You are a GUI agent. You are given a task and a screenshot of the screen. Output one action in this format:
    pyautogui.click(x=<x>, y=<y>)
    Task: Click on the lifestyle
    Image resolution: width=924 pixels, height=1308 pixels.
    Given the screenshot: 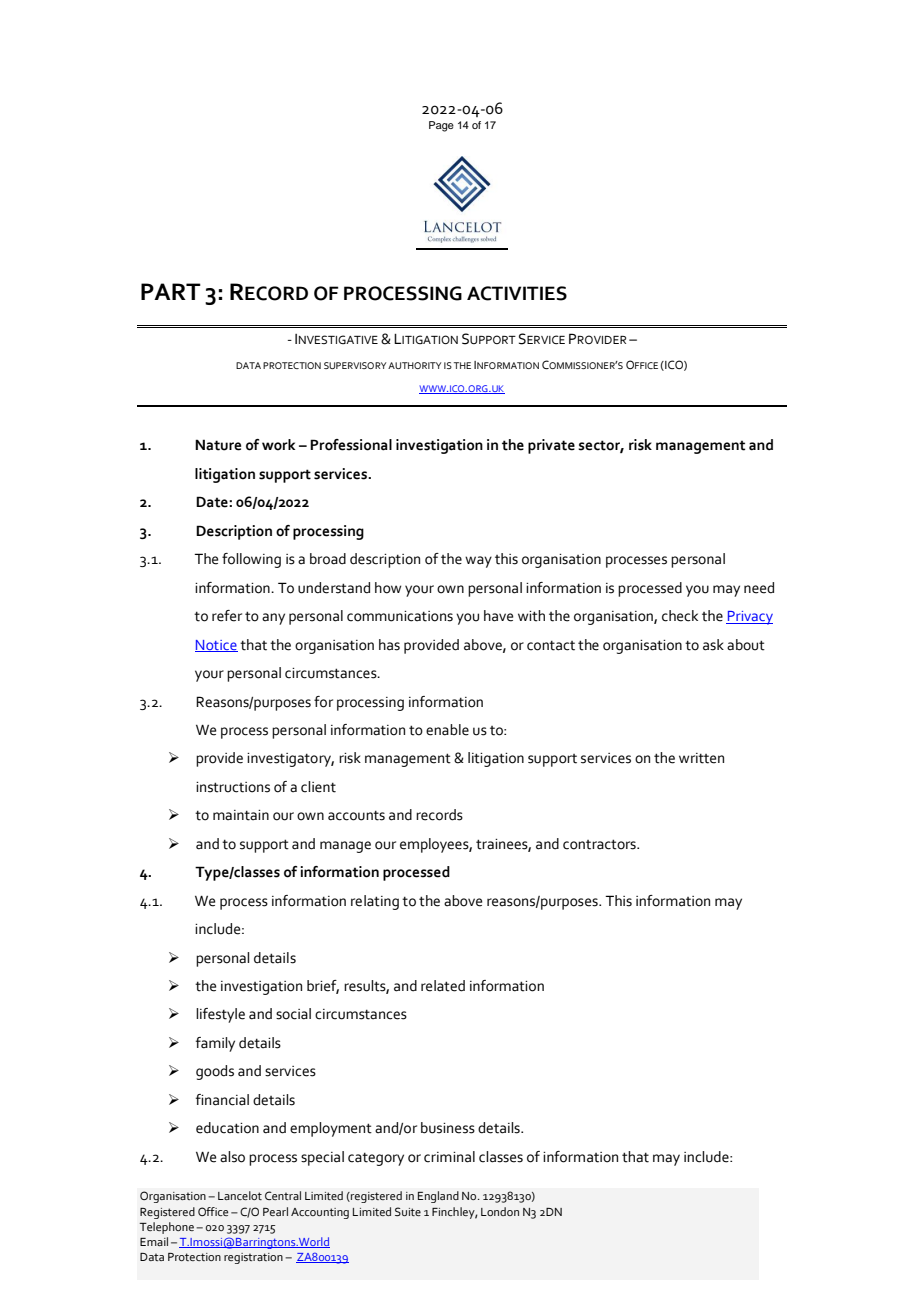 What is the action you would take?
    pyautogui.click(x=220, y=1015)
